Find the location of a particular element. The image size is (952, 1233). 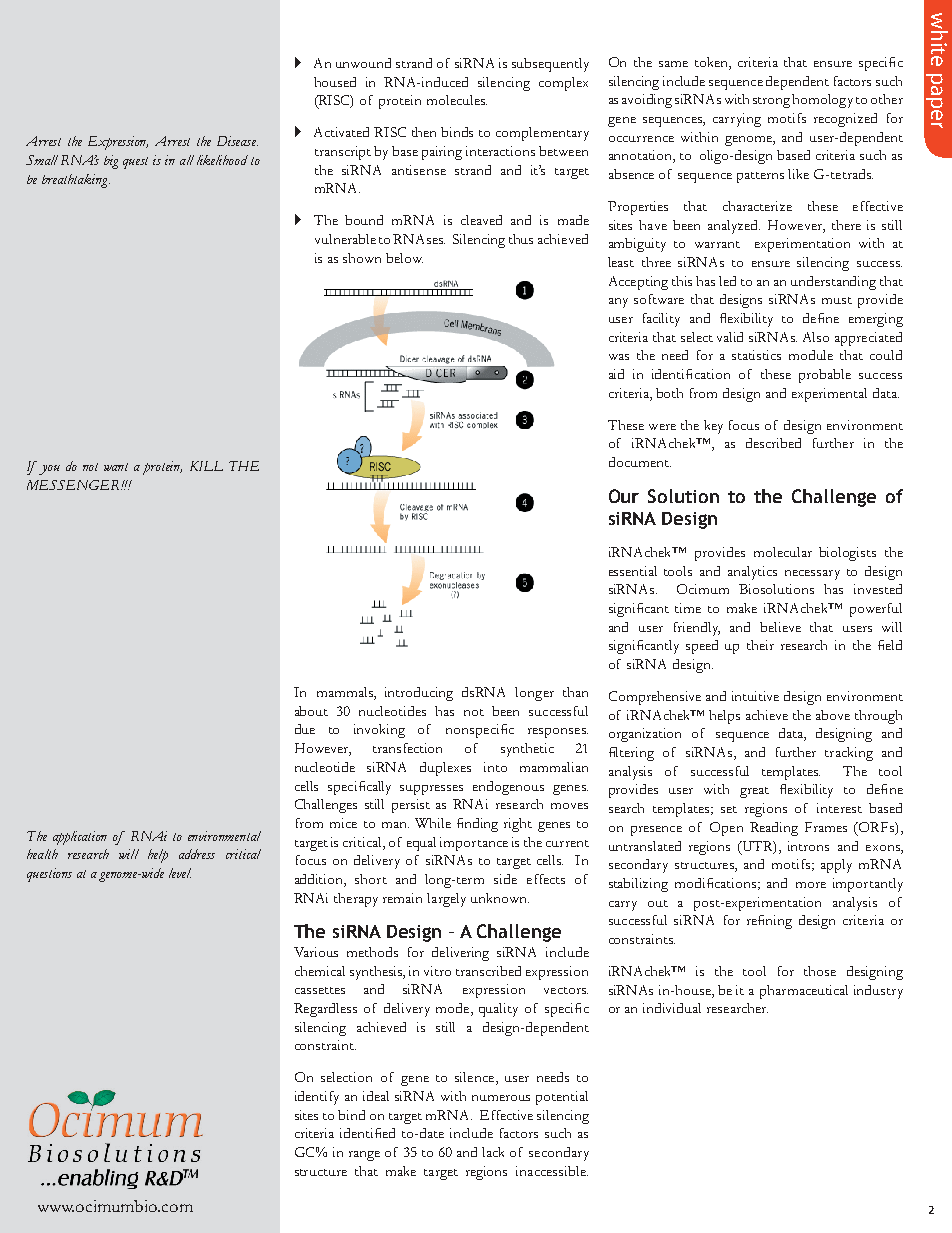

suppresses is located at coordinates (431, 790).
